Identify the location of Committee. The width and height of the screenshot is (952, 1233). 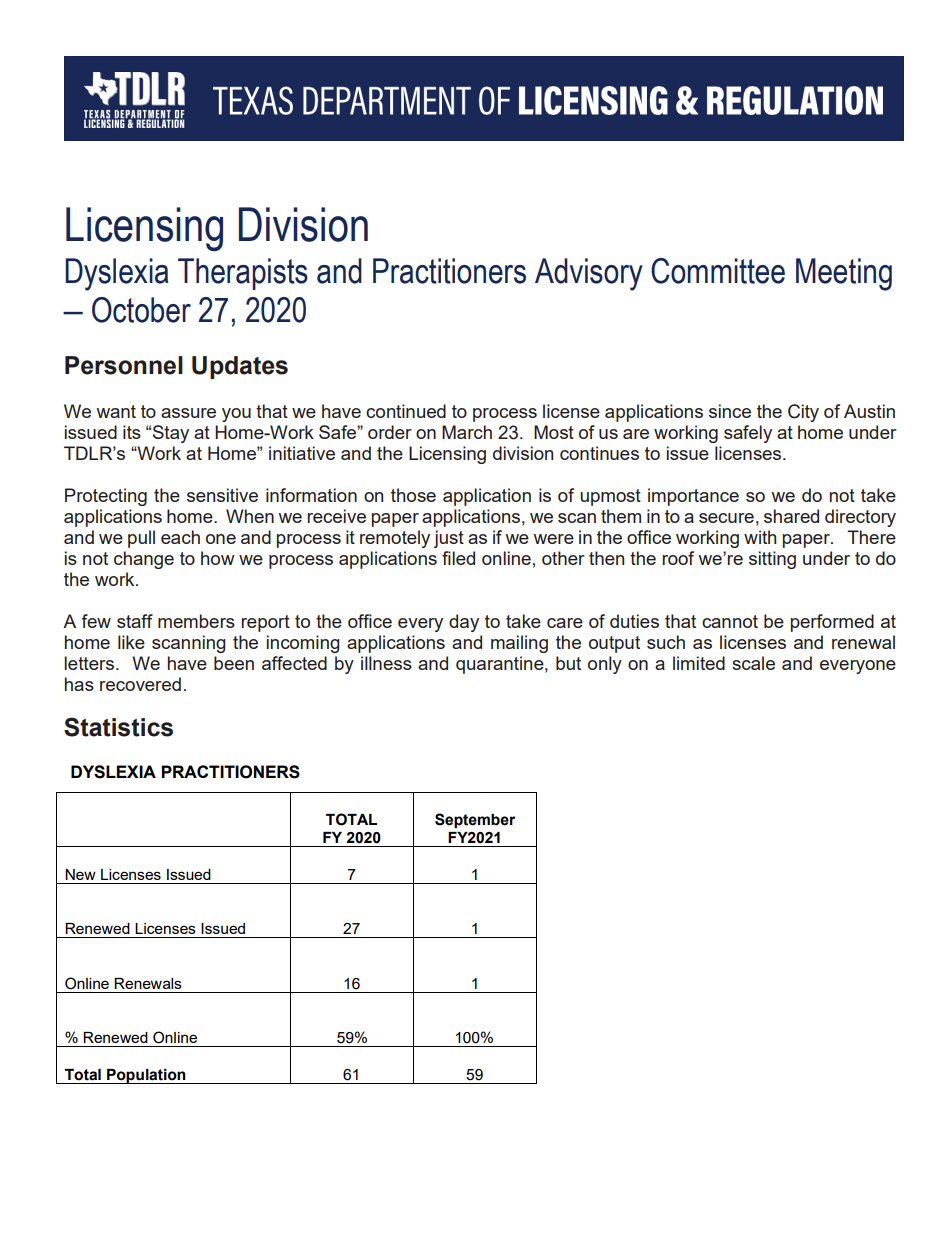
(718, 271).
